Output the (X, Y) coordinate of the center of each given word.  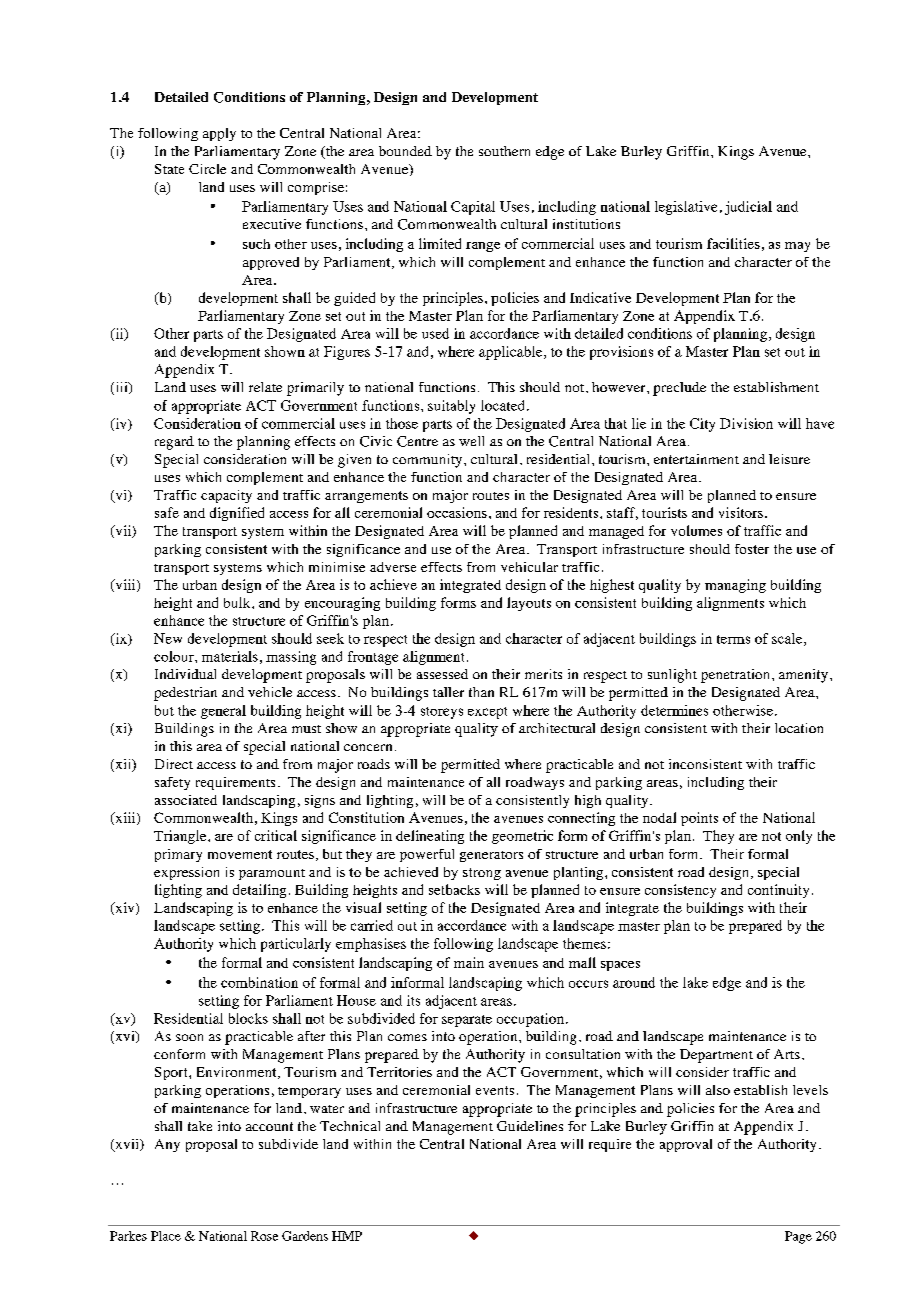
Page (798, 1237)
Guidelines (530, 1126)
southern (504, 151)
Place (166, 1236)
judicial (748, 208)
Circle (207, 169)
